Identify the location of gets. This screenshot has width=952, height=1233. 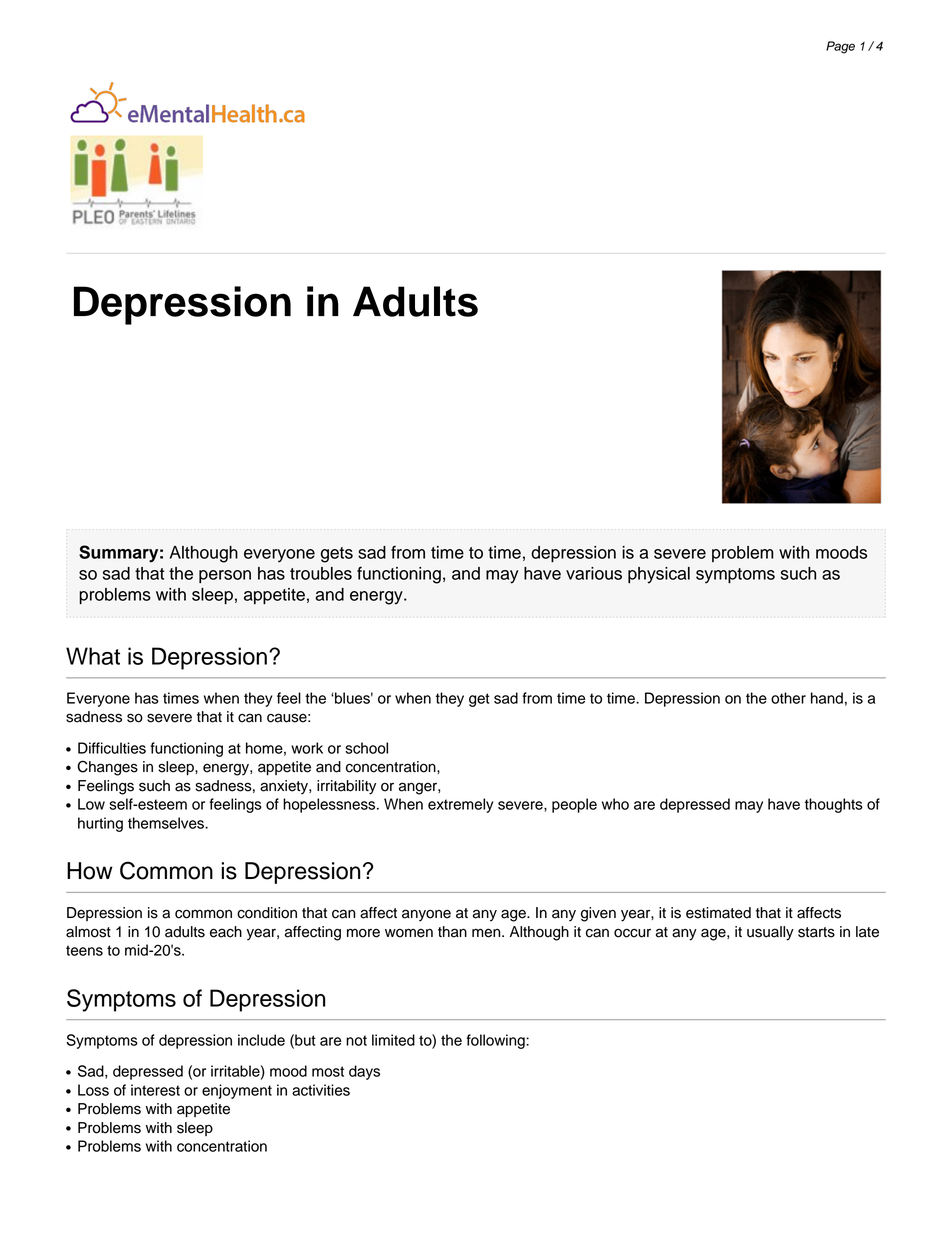
(337, 555).
